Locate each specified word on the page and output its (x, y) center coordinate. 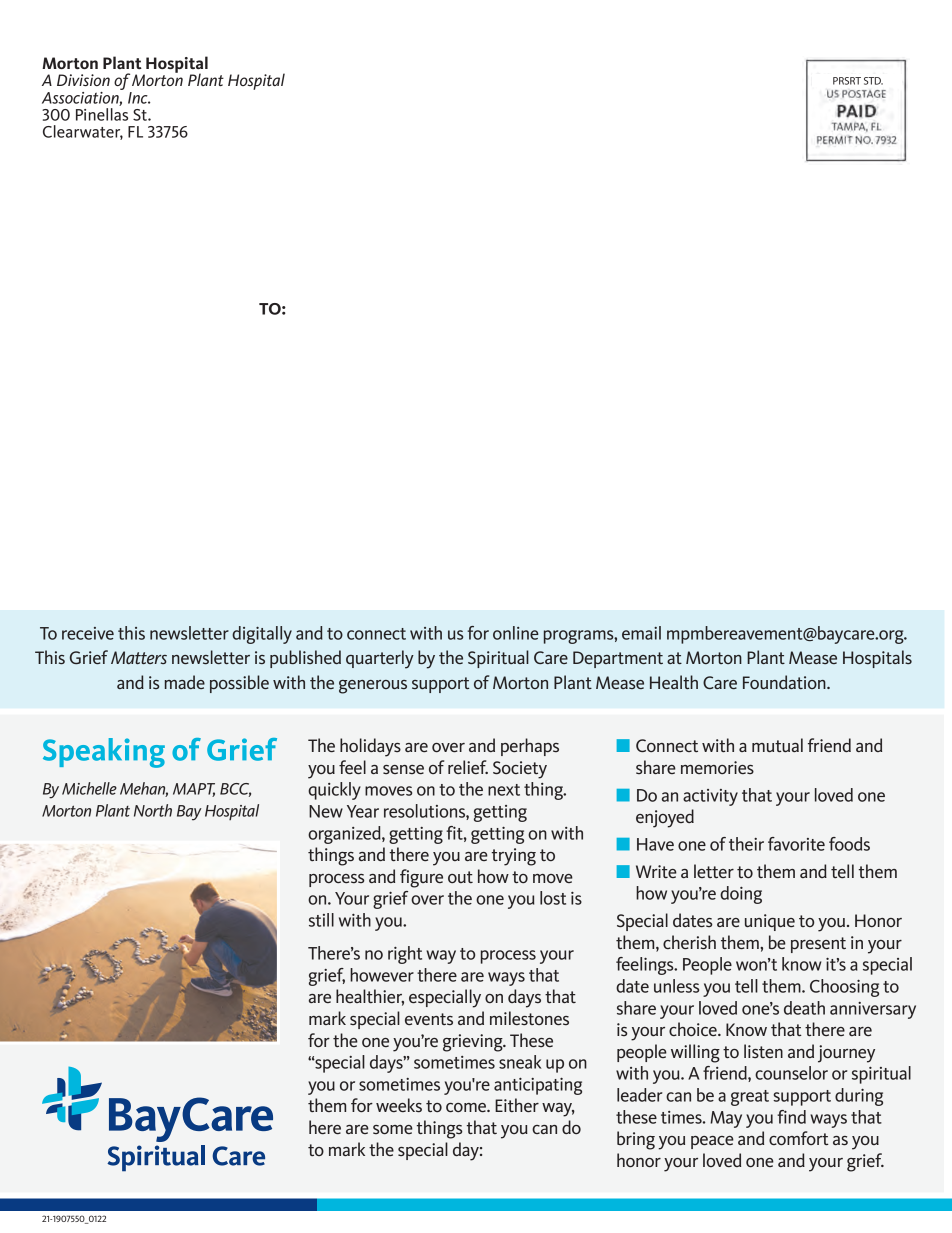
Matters (139, 657)
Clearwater (83, 132)
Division (83, 80)
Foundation (785, 682)
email (641, 633)
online (516, 633)
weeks (399, 1105)
